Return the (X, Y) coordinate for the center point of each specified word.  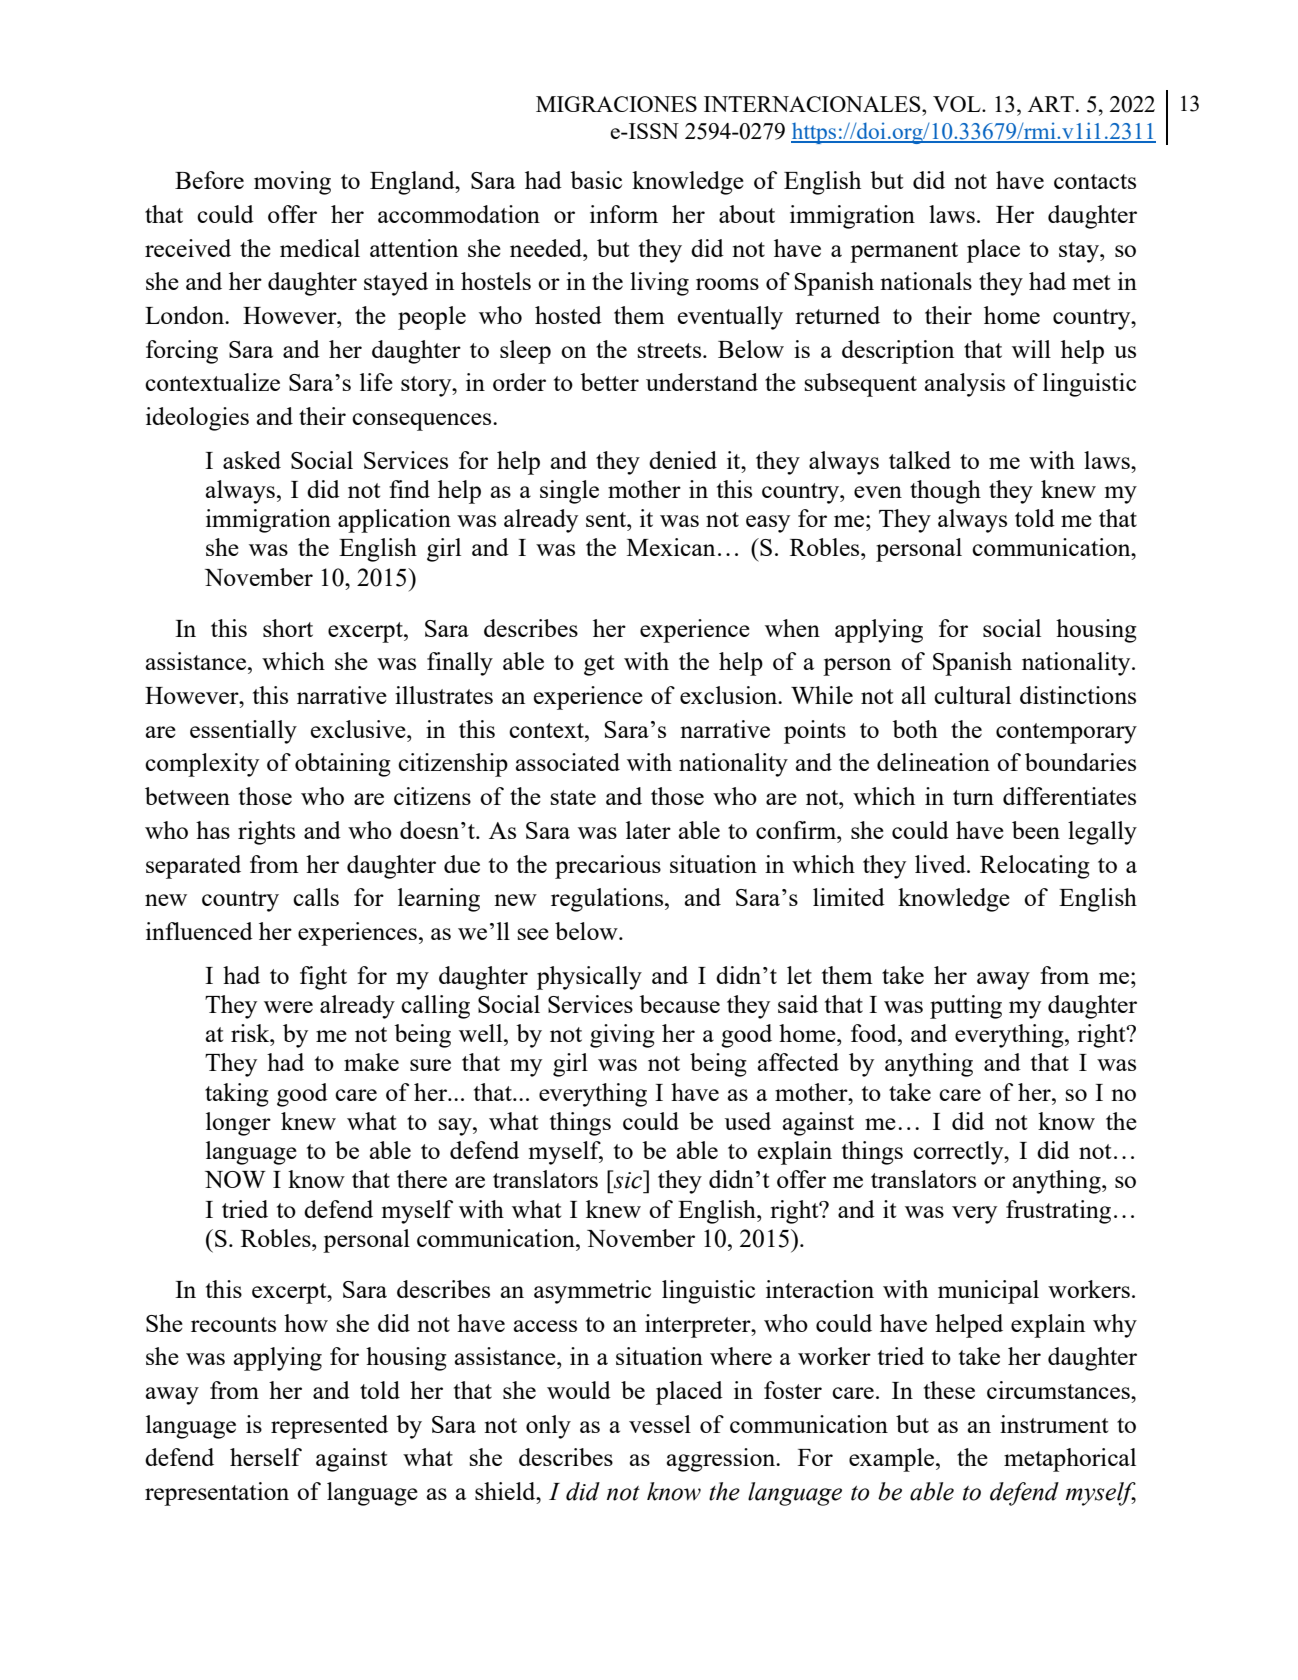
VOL (958, 104)
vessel (660, 1424)
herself (266, 1457)
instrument (1054, 1424)
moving (292, 183)
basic (596, 180)
